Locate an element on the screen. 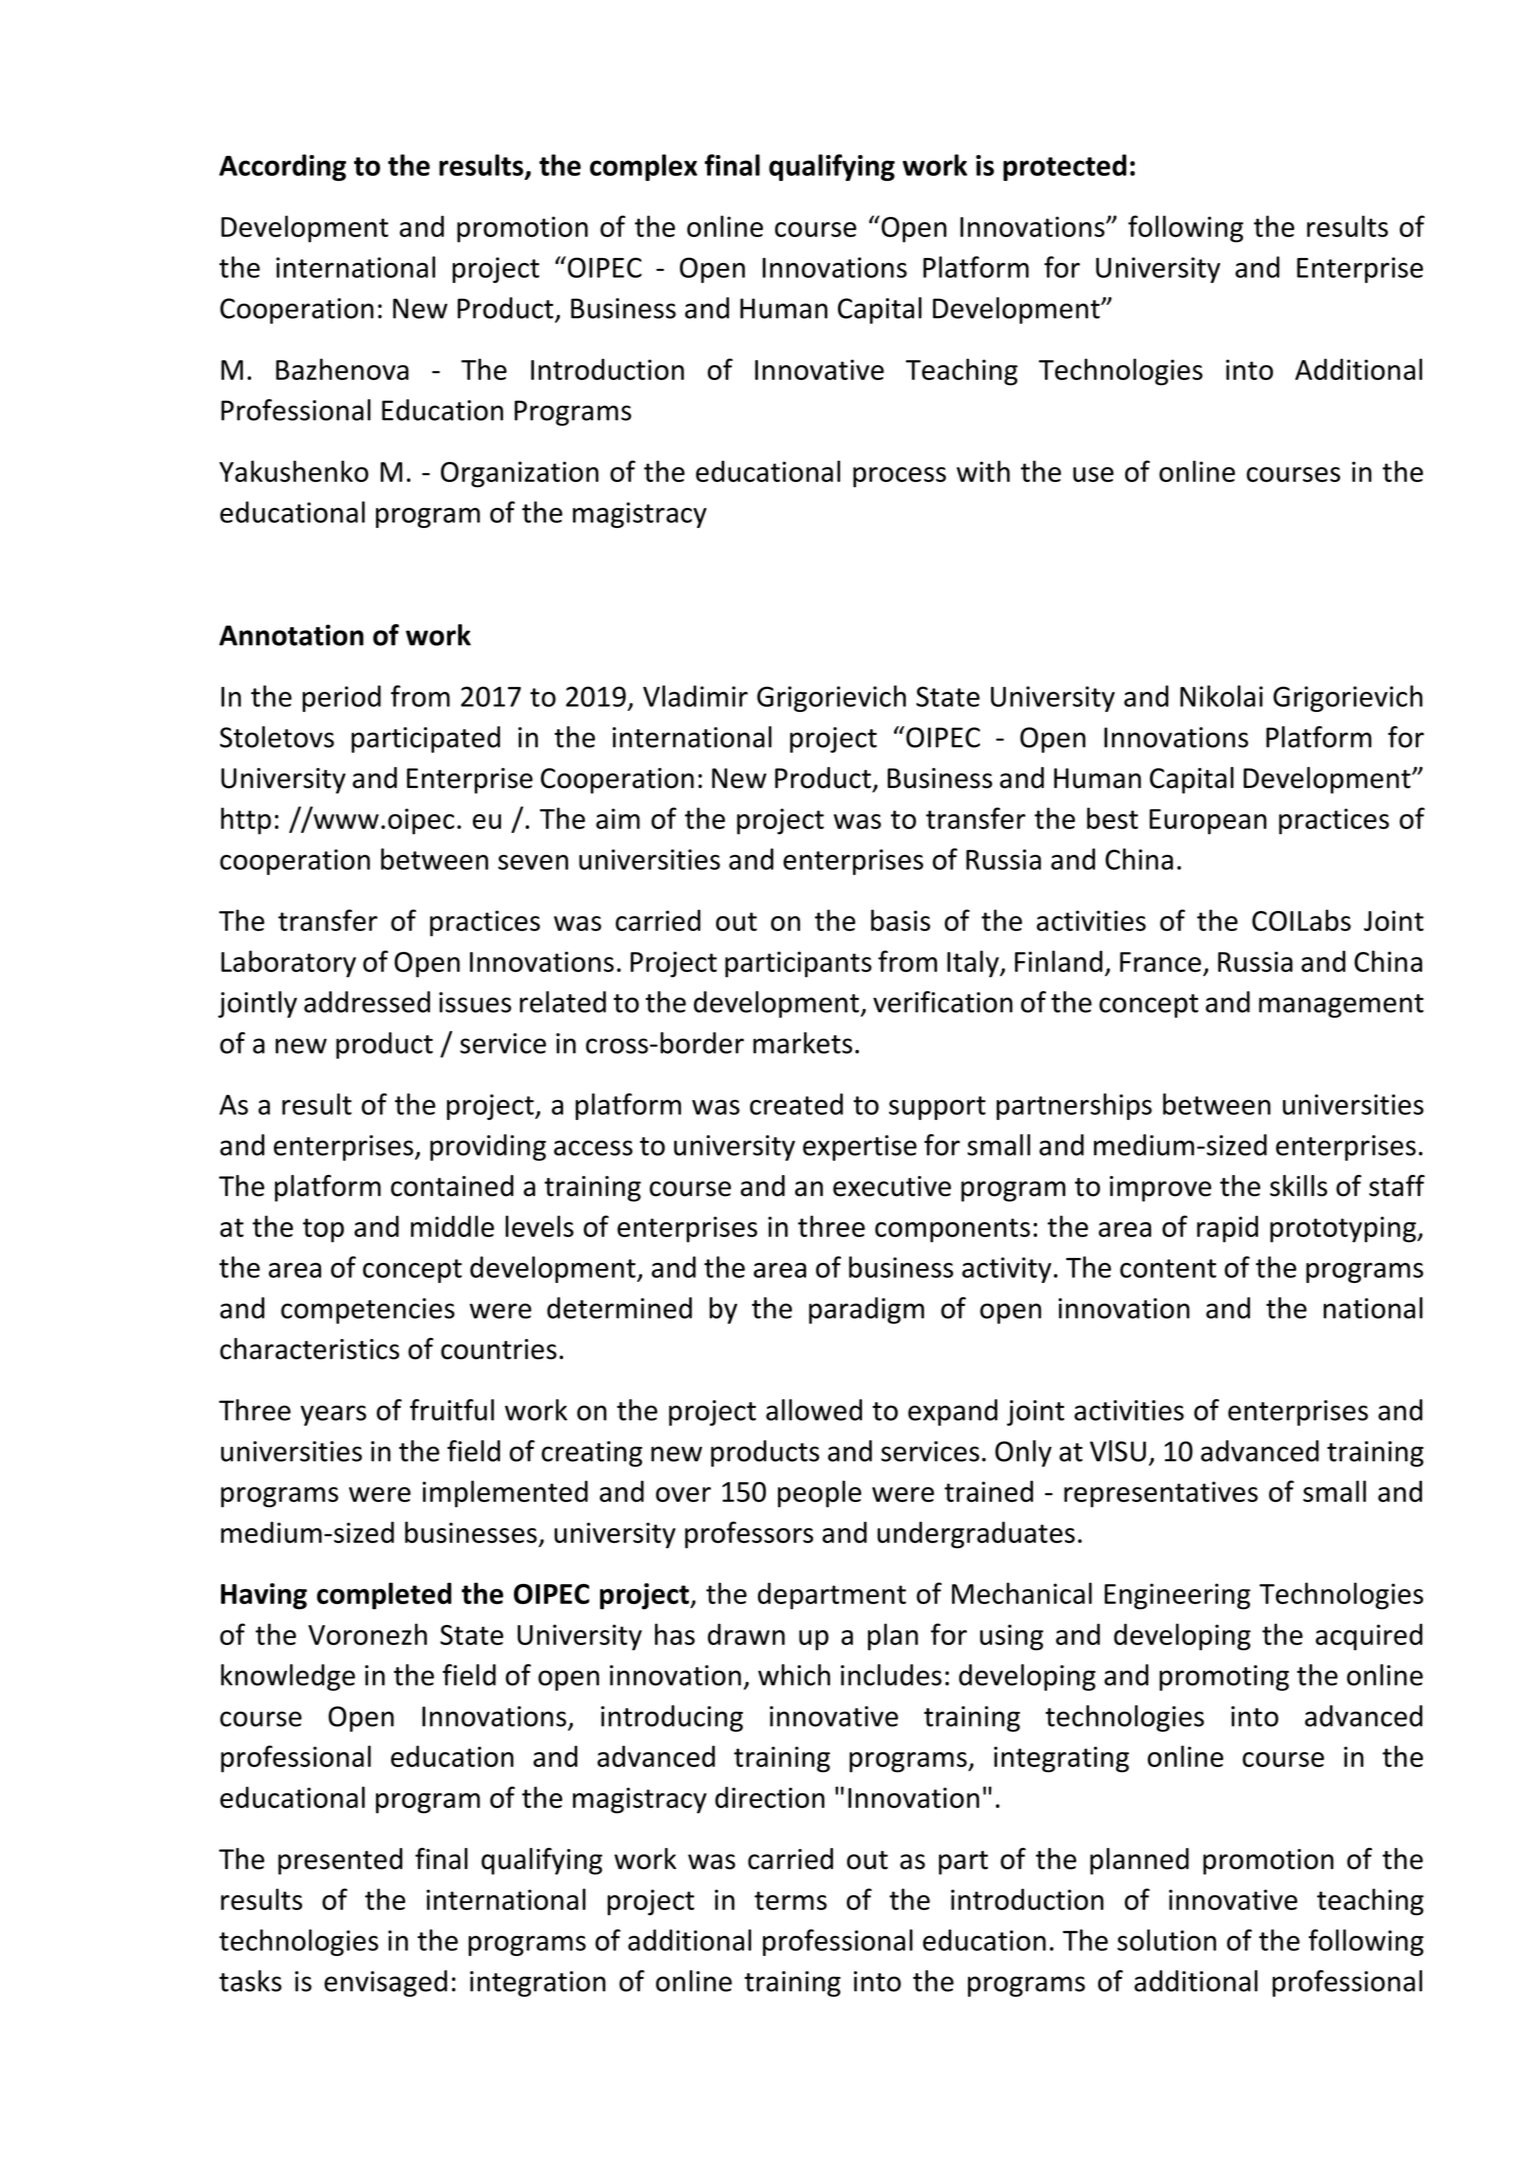 The width and height of the screenshot is (1534, 2170). According is located at coordinates (282, 167).
